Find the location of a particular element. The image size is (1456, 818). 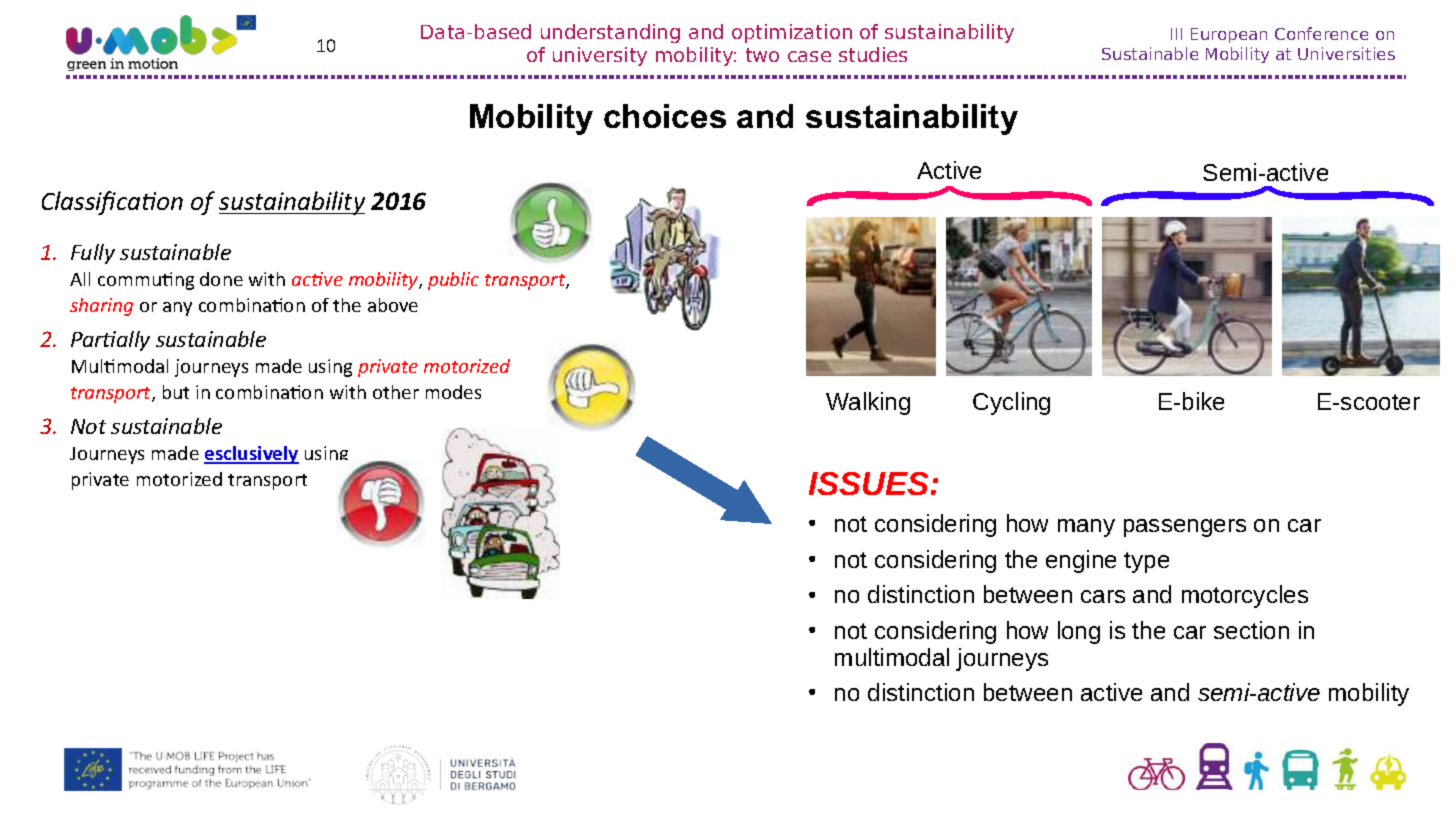

two is located at coordinates (762, 55).
